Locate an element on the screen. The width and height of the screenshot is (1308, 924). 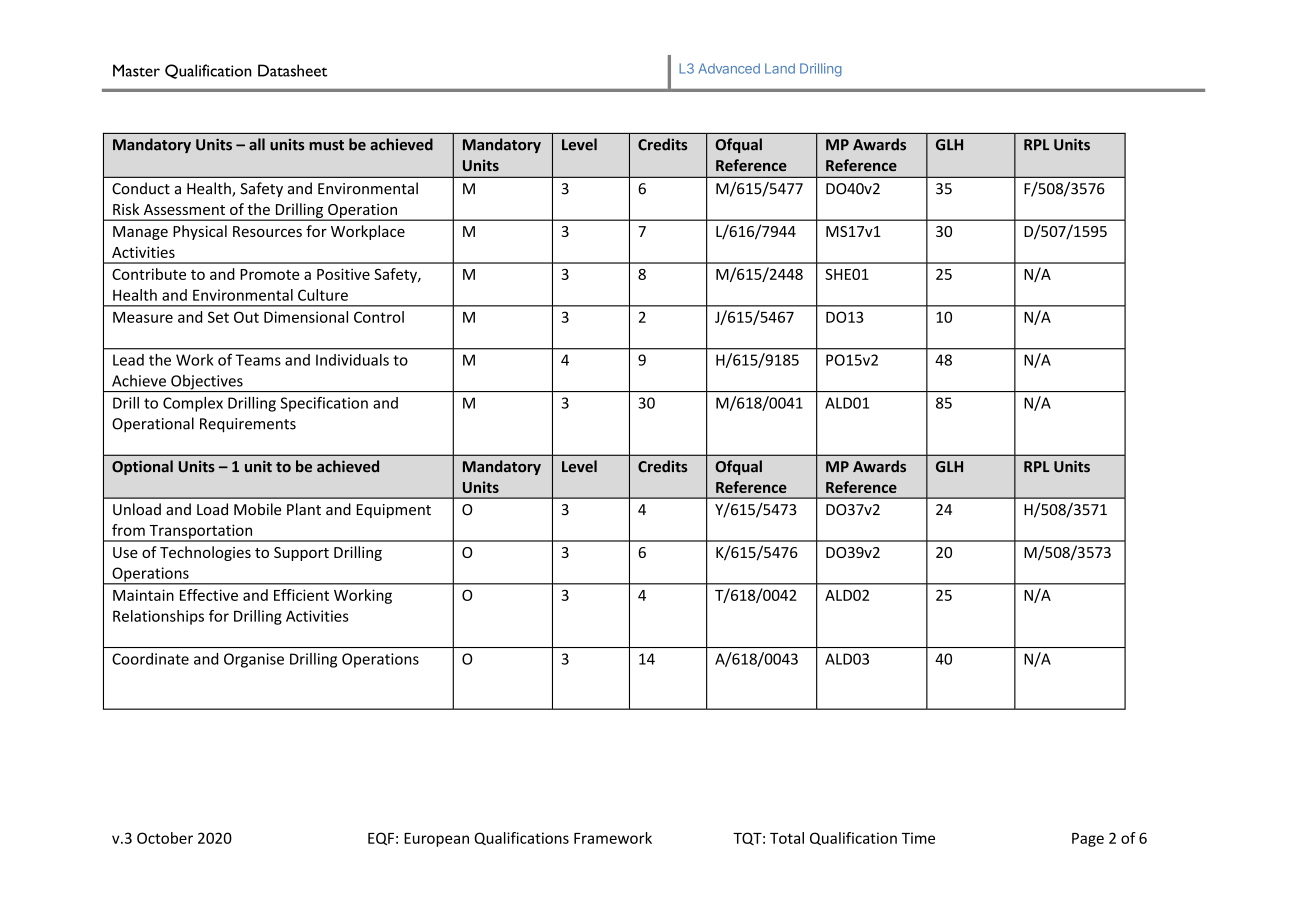
Advanced is located at coordinates (729, 68).
